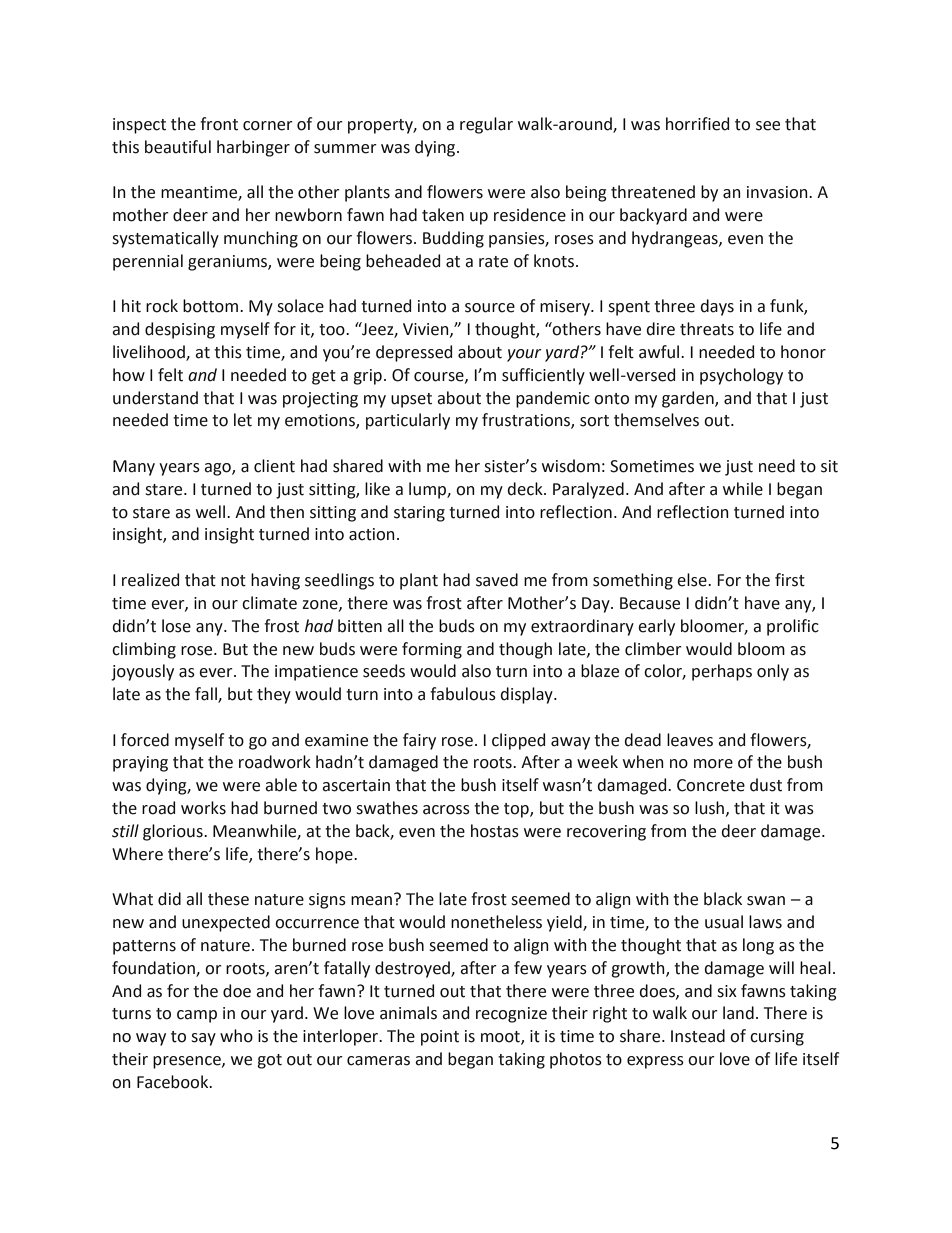 The height and width of the screenshot is (1233, 952). What do you see at coordinates (486, 125) in the screenshot?
I see `regular` at bounding box center [486, 125].
